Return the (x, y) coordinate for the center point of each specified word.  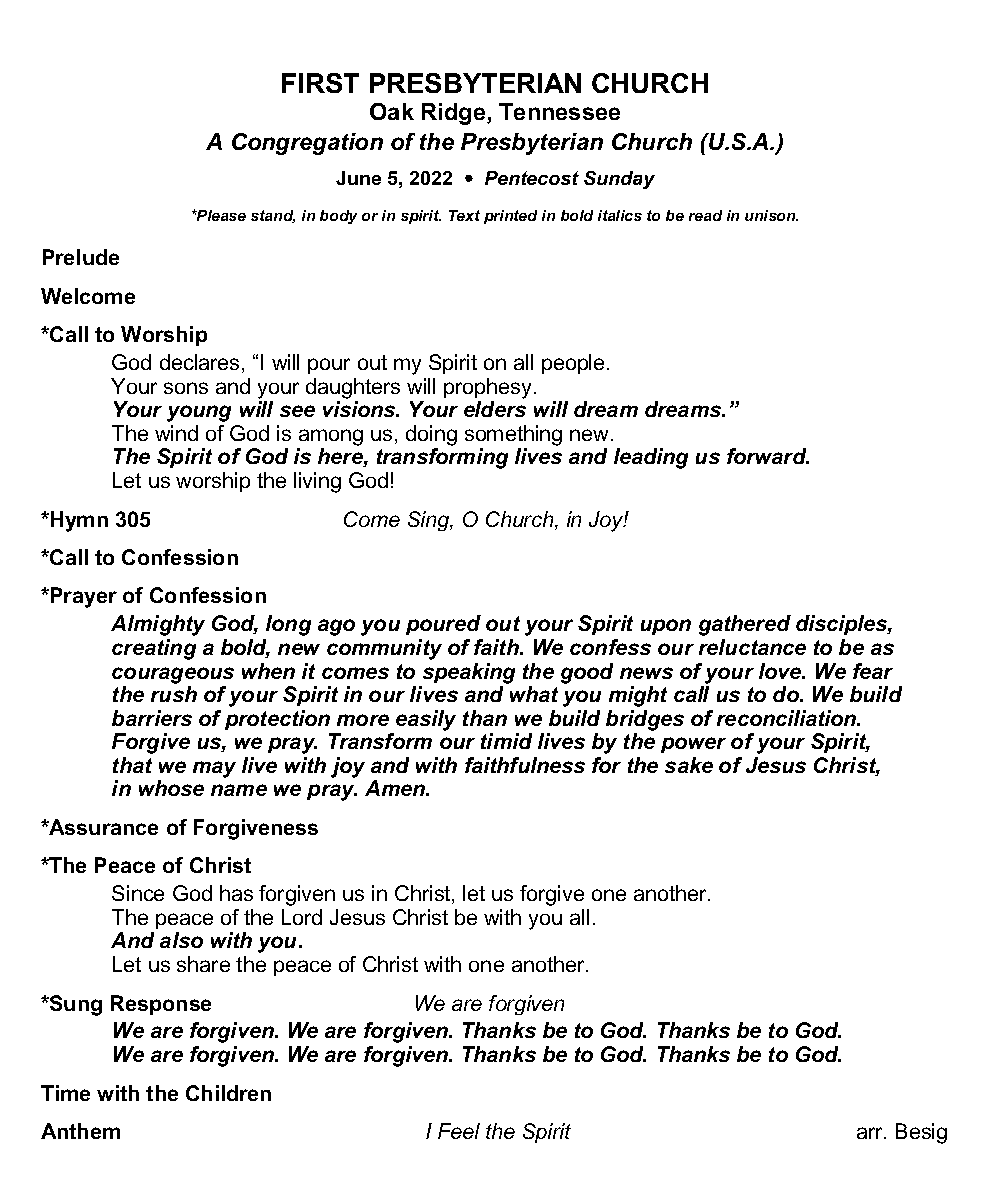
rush (174, 694)
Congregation (307, 144)
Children (228, 1093)
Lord (302, 917)
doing (431, 435)
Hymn (79, 521)
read (705, 215)
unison (771, 215)
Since (138, 893)
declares (199, 362)
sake (689, 765)
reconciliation (788, 718)
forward (768, 456)
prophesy (489, 388)
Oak (392, 111)
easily (426, 720)
